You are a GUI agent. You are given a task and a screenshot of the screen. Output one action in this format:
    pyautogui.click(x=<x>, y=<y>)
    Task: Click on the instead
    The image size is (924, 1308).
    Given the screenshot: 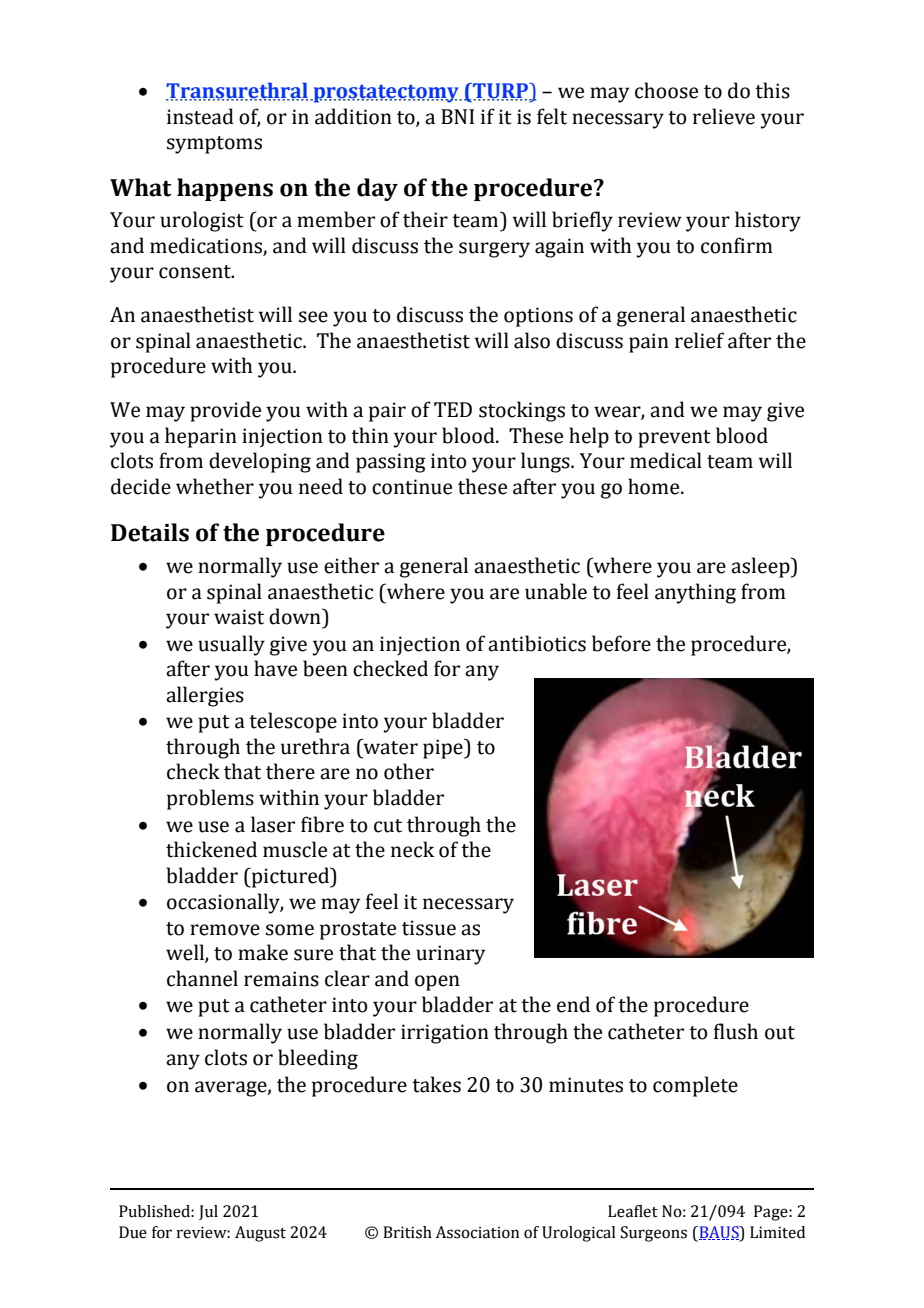 What is the action you would take?
    pyautogui.click(x=200, y=116)
